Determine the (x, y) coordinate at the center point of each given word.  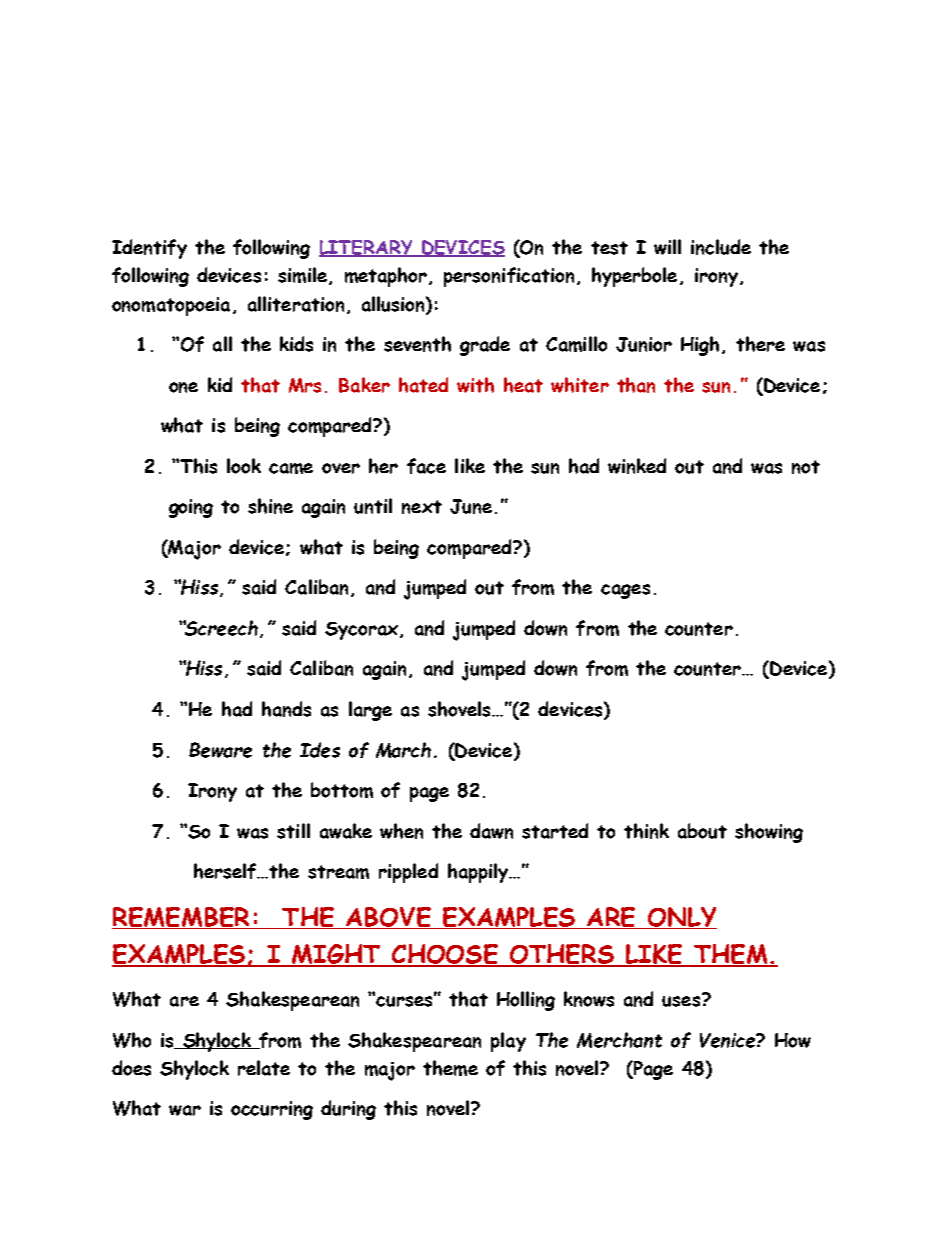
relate (264, 1068)
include (721, 247)
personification (509, 277)
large (370, 711)
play (508, 1042)
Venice (728, 1040)
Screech (220, 628)
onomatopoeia (171, 306)
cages (625, 591)
